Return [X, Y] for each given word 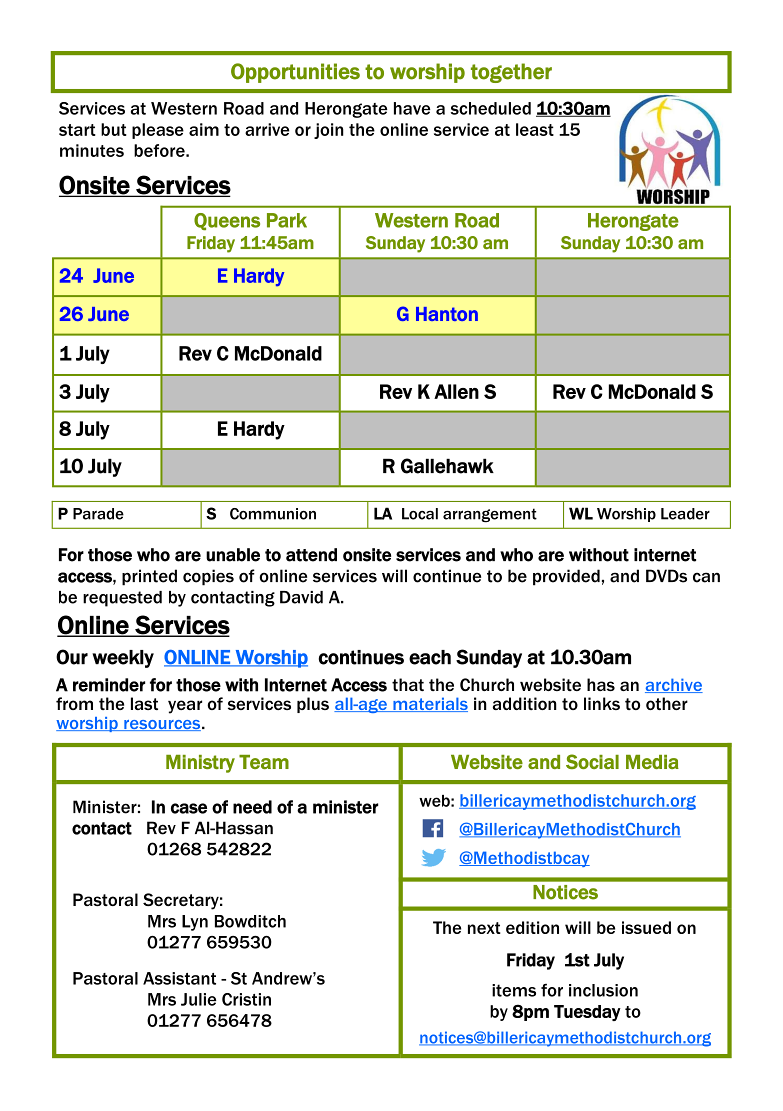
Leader [685, 514]
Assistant [179, 978]
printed [149, 577]
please [158, 131]
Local [420, 514]
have [412, 108]
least [535, 129]
